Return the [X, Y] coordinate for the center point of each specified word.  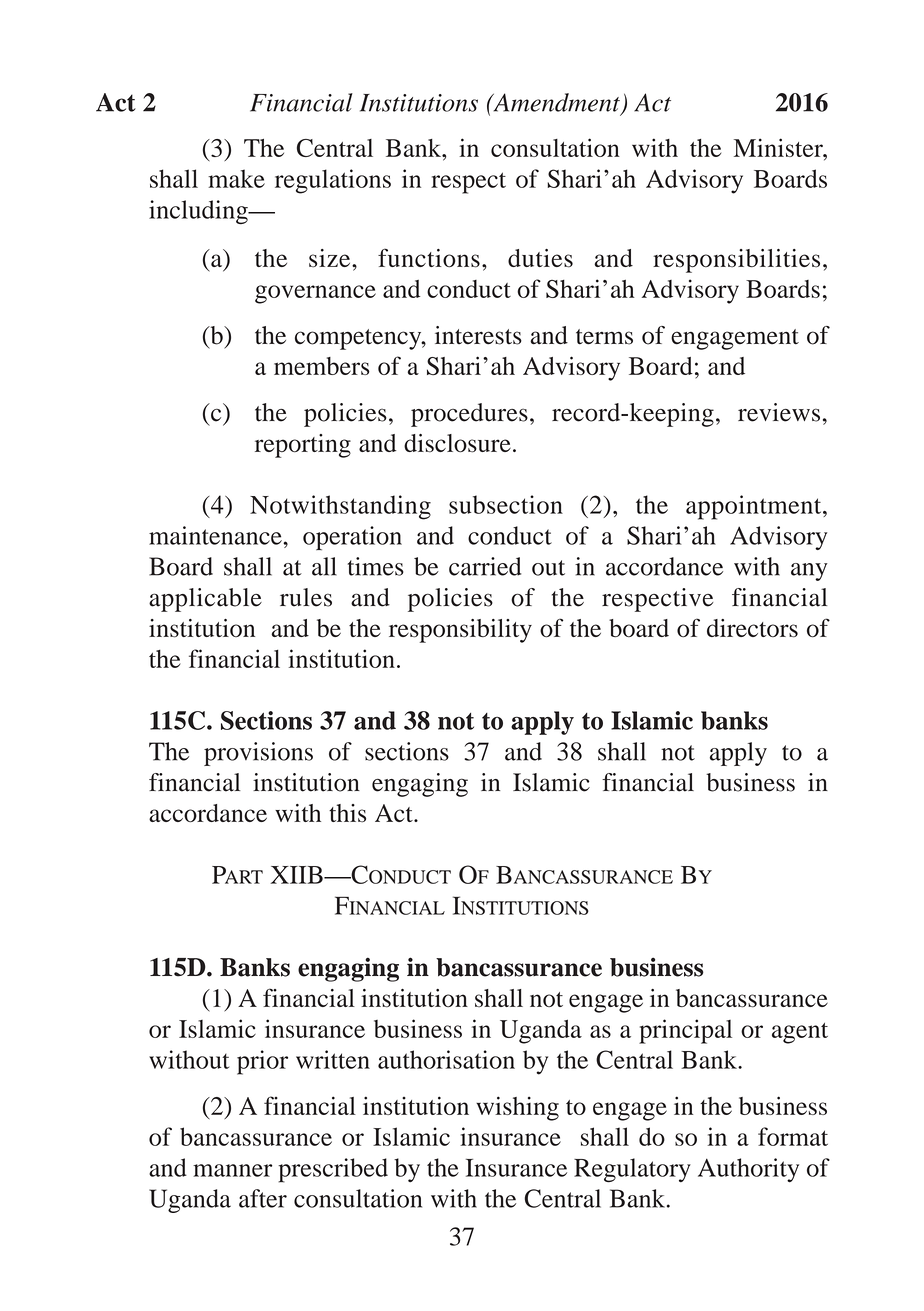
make [236, 178]
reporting [303, 446]
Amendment [556, 103]
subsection [506, 504]
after [263, 1198]
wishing [517, 1108]
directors [752, 628]
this [347, 813]
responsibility [460, 631]
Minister [779, 147]
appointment [755, 507]
